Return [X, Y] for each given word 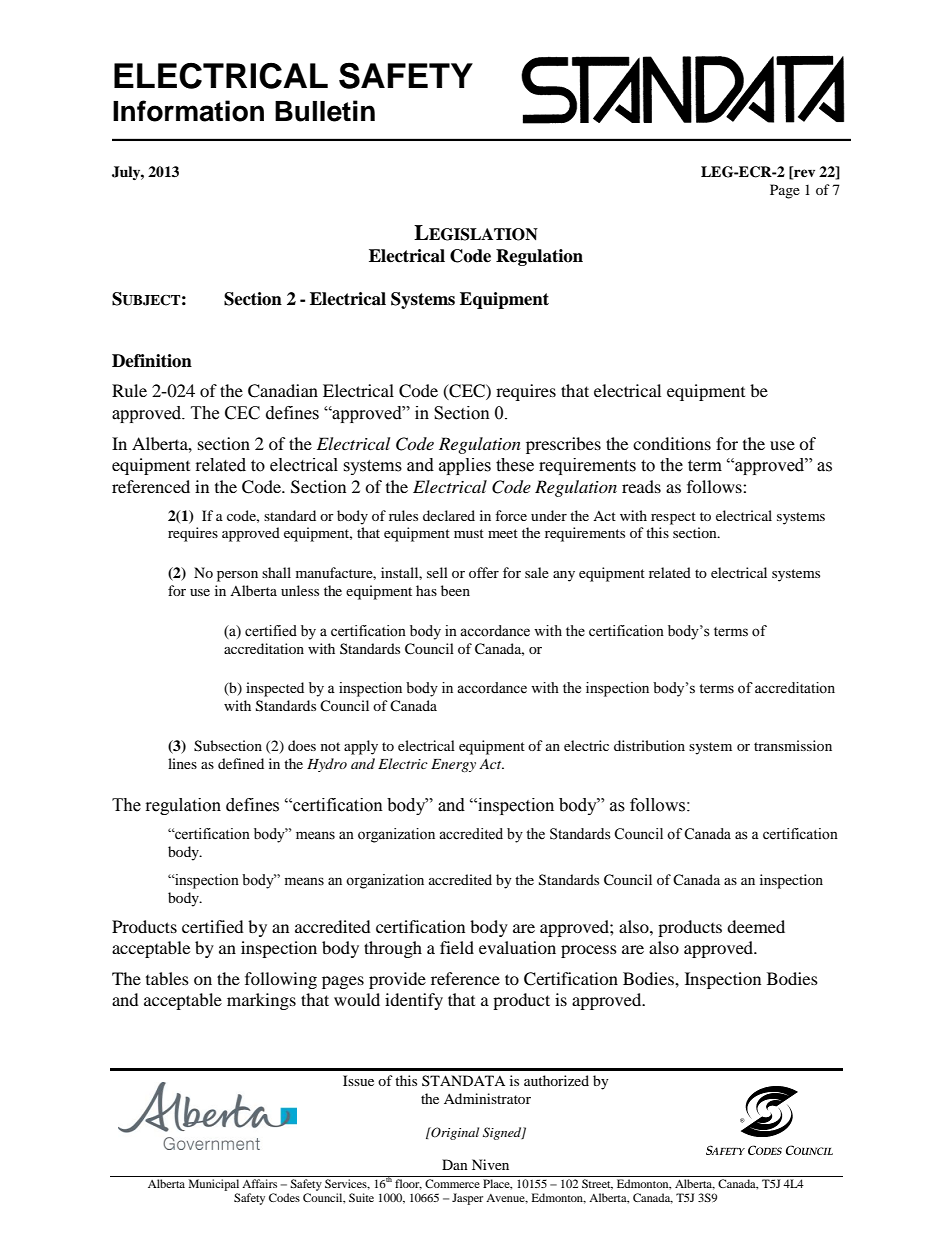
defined [241, 763]
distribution [649, 745]
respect [673, 518]
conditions [672, 443]
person [237, 576]
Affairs [259, 1183]
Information [188, 111]
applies [465, 466]
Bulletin [325, 111]
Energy [453, 765]
